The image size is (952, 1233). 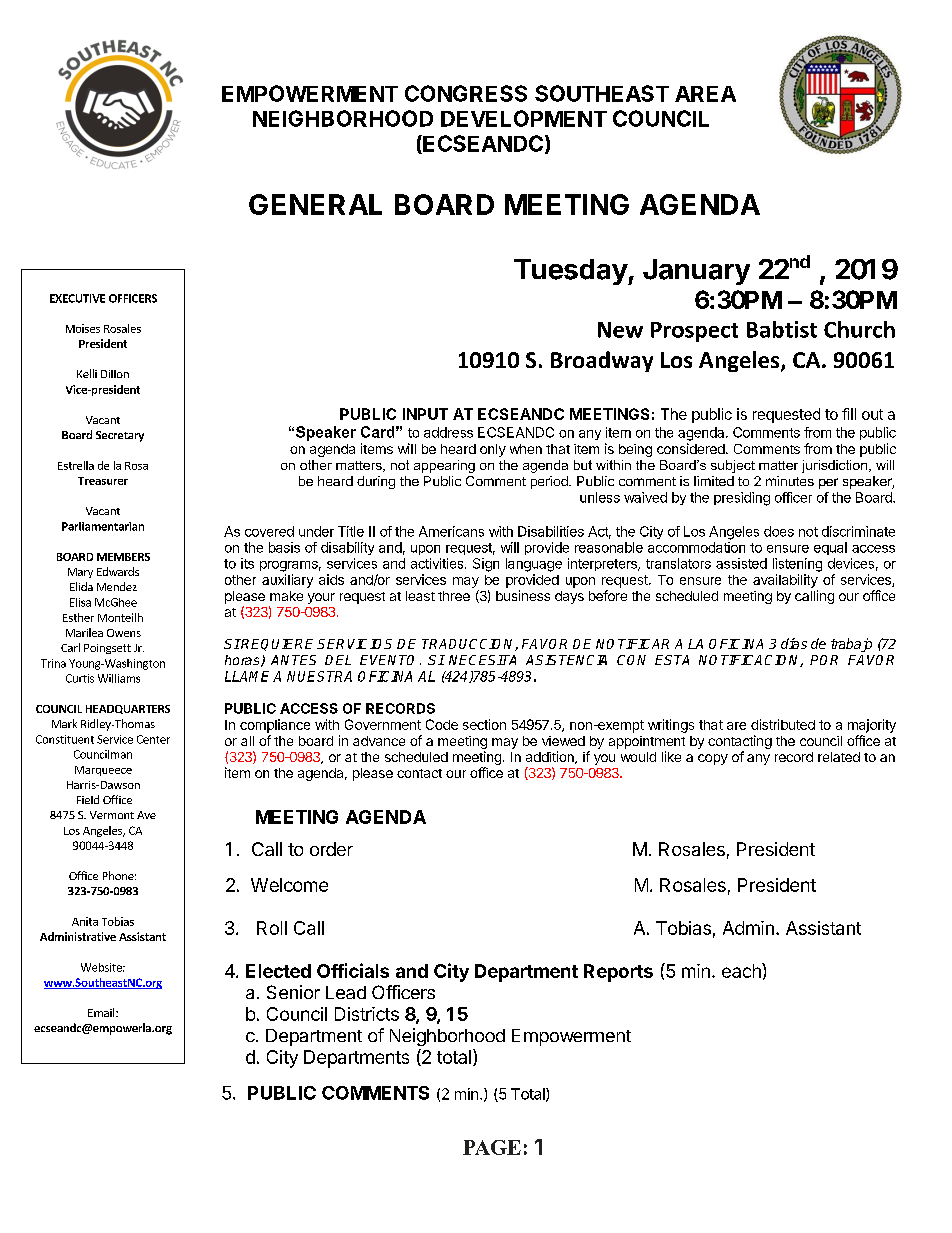 I want to click on each, so click(x=742, y=970).
